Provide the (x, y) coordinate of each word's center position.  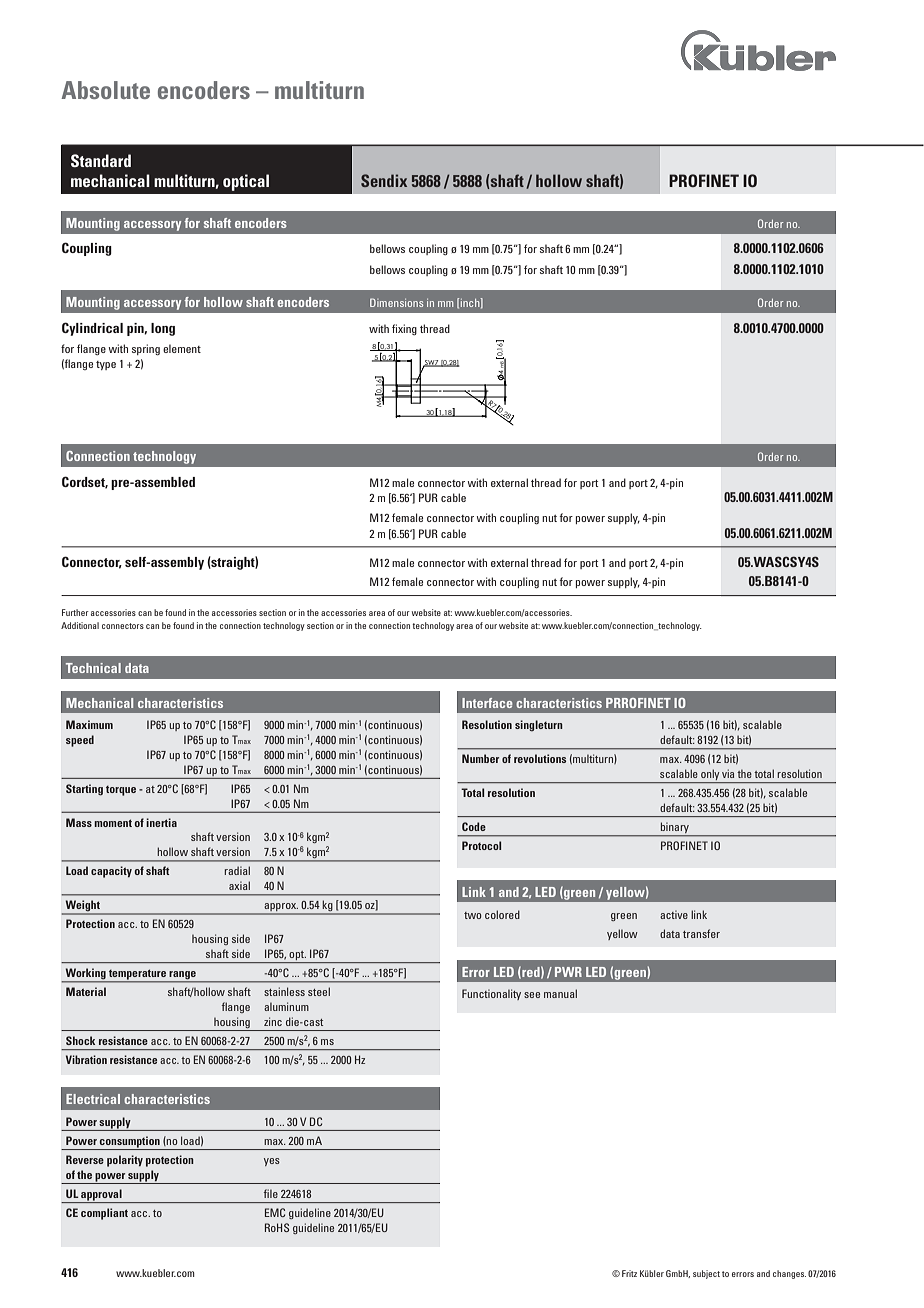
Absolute (105, 90)
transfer (701, 933)
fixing (404, 329)
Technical (93, 668)
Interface (487, 703)
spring (146, 349)
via (728, 773)
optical (246, 182)
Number (480, 758)
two (472, 915)
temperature (138, 975)
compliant (104, 1214)
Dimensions (396, 302)
